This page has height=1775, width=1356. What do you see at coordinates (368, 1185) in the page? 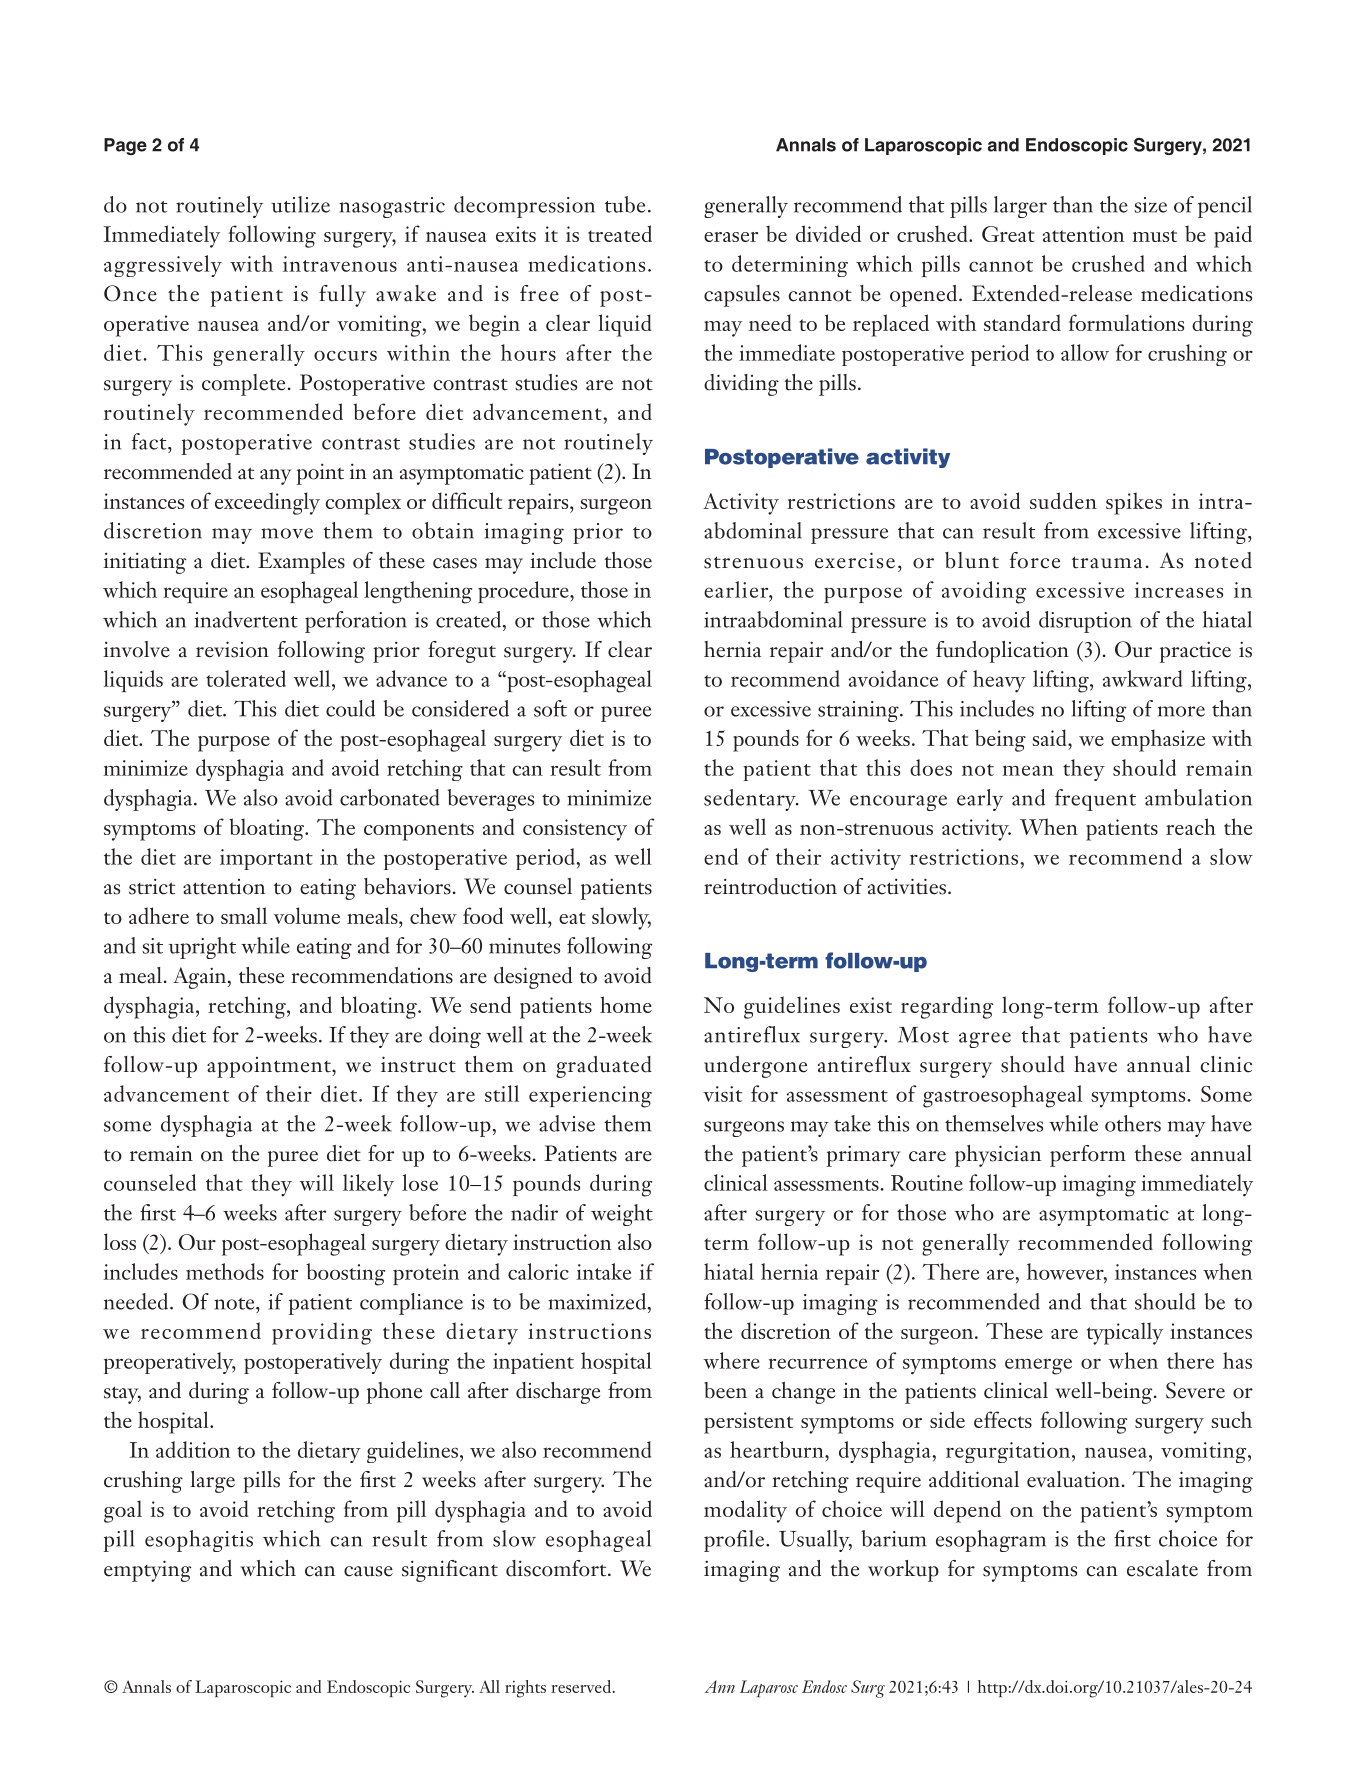
I see `likely` at bounding box center [368, 1185].
